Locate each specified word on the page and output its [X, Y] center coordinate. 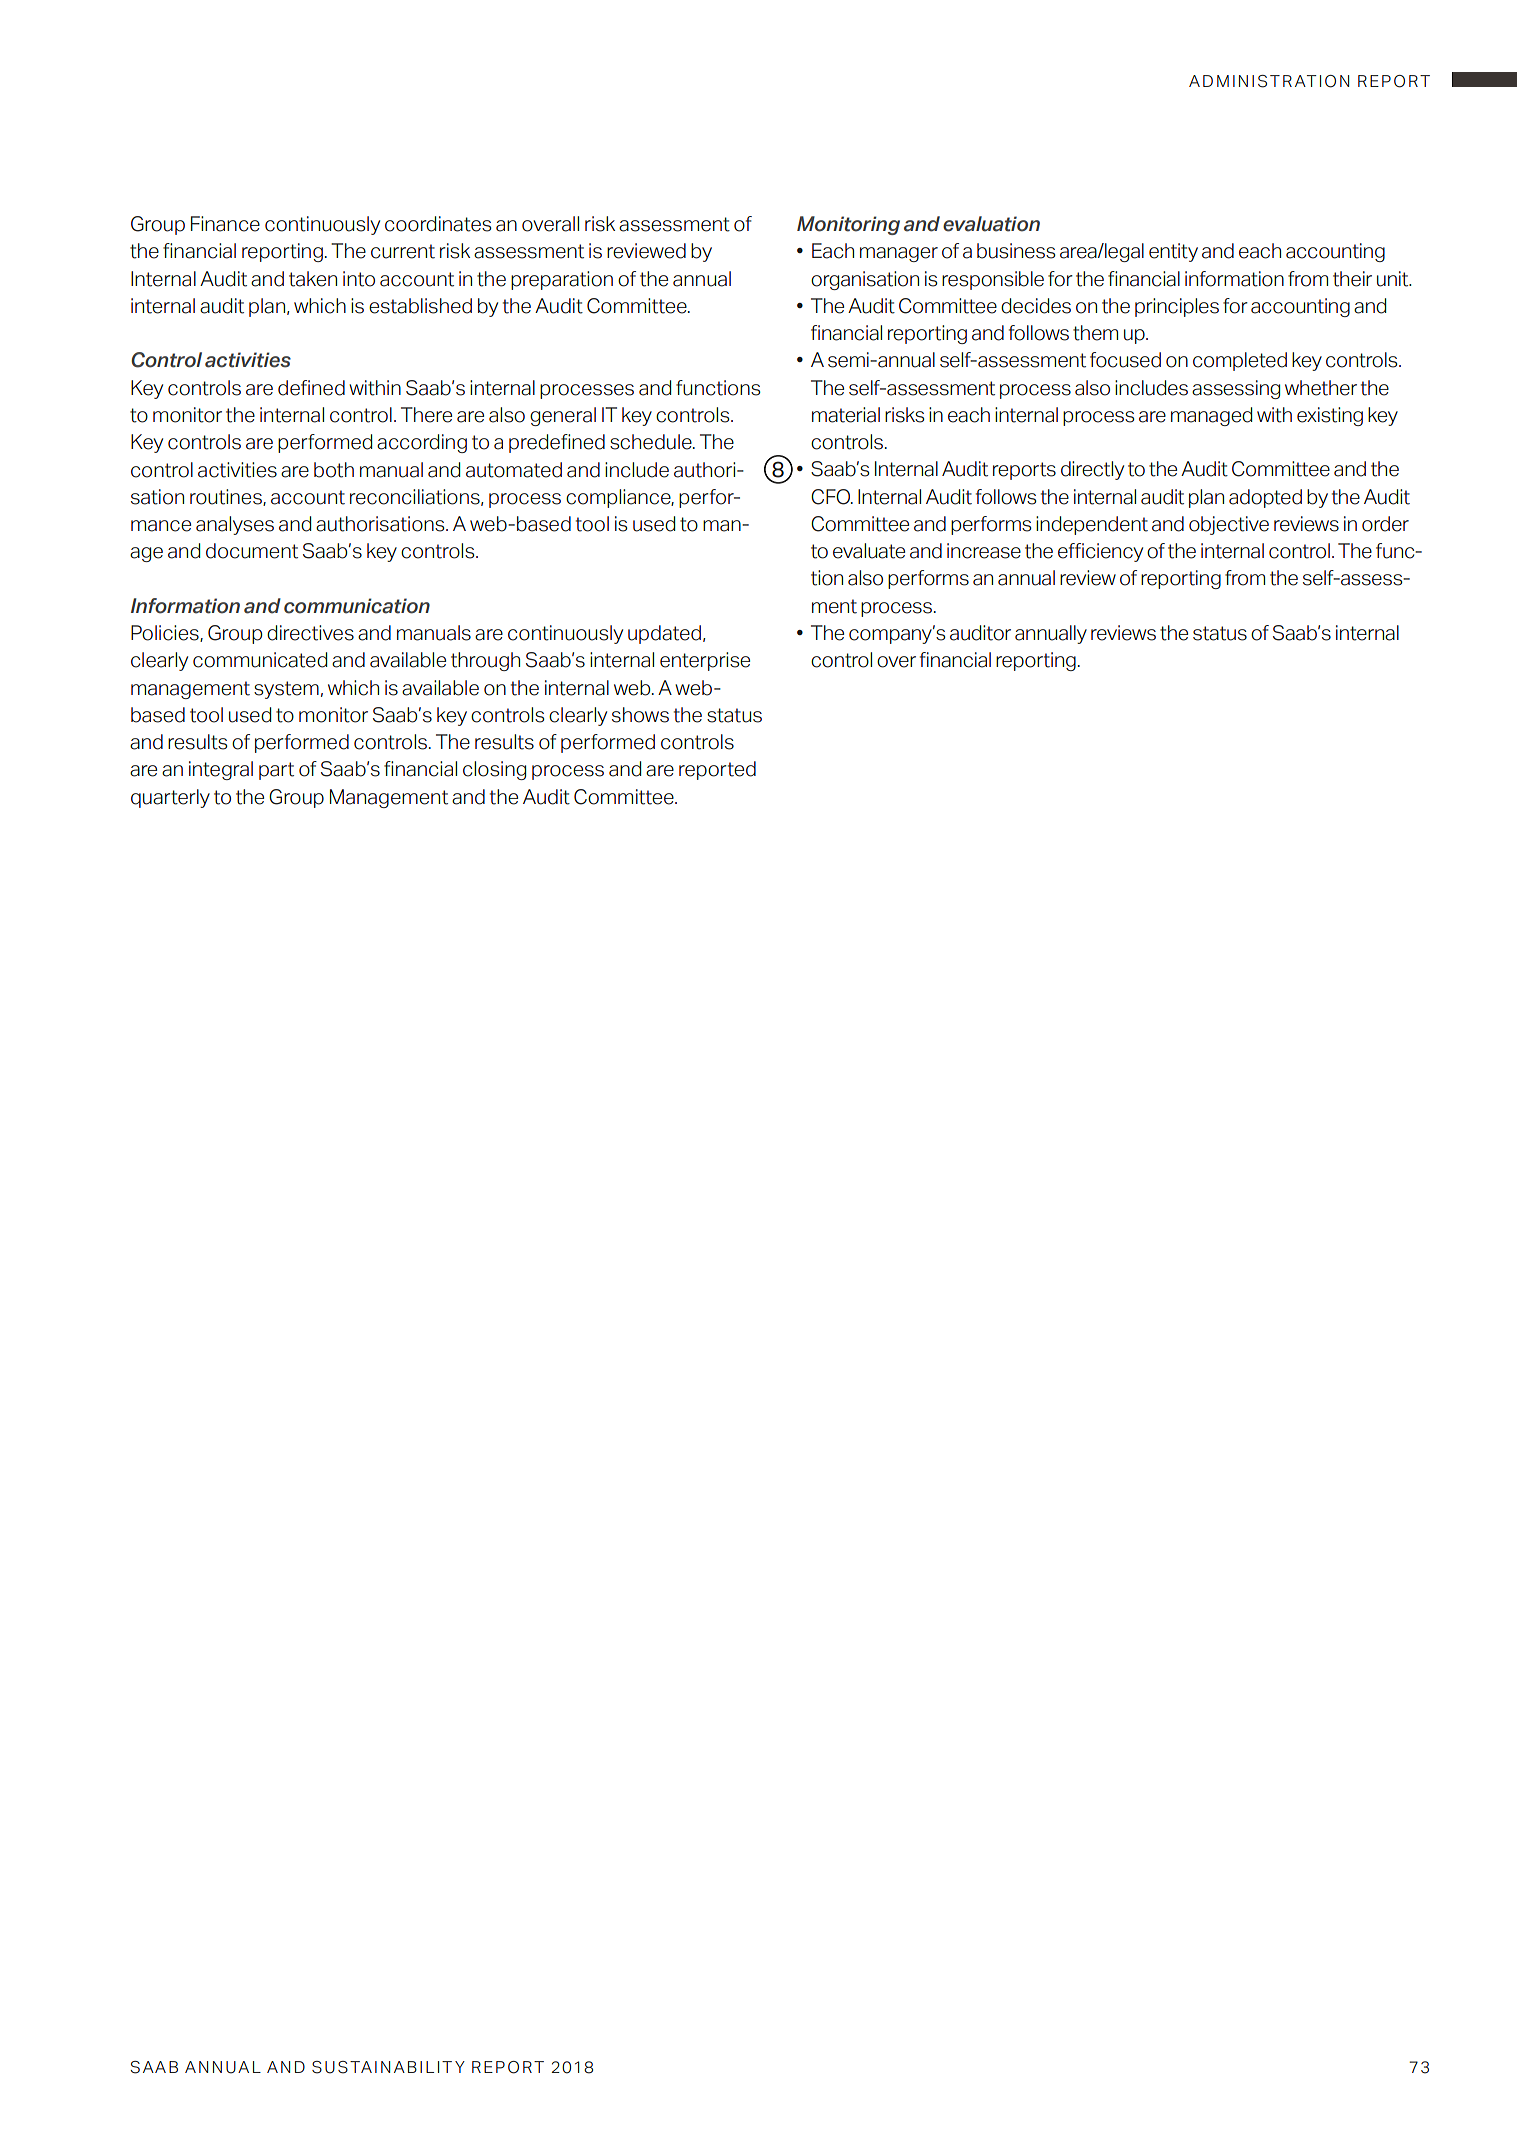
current [403, 251]
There [426, 415]
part [276, 771]
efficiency [1100, 552]
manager [899, 254]
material [846, 415]
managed [1211, 416]
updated [664, 634]
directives [310, 633]
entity [1173, 252]
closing [494, 770]
